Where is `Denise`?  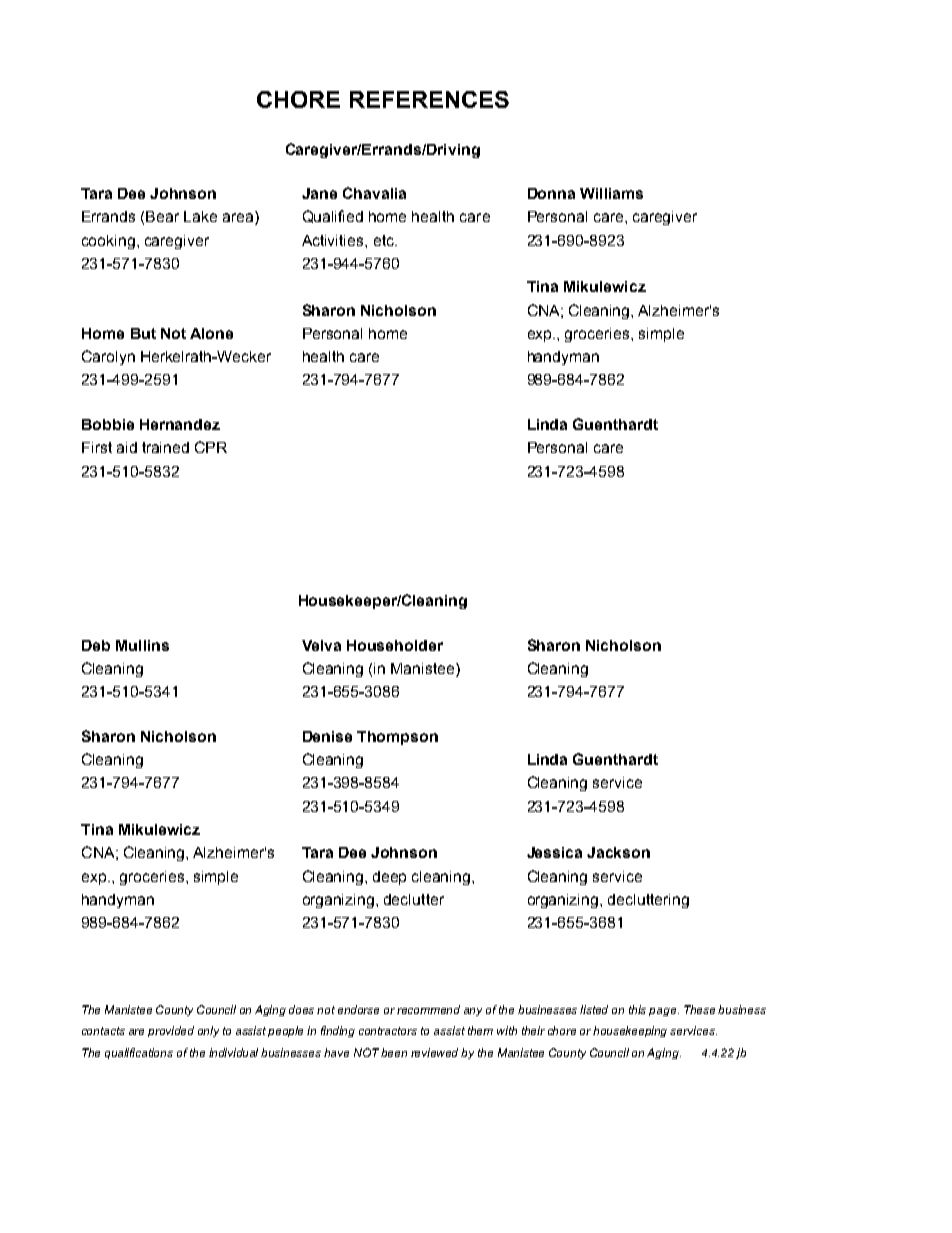
Denise is located at coordinates (327, 736).
